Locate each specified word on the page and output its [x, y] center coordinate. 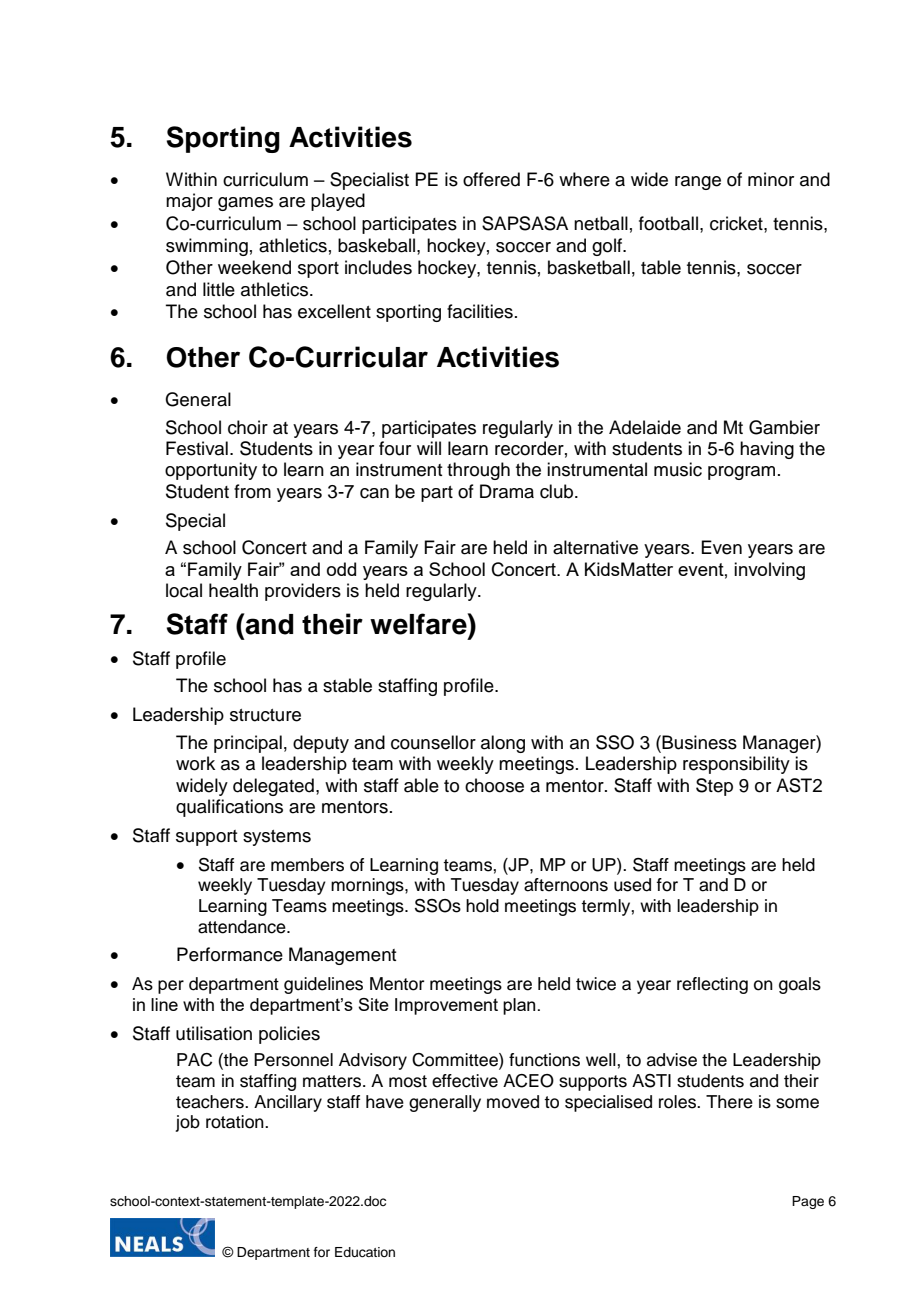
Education [365, 1252]
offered [491, 179]
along [503, 744]
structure [265, 715]
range [698, 183]
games [245, 204]
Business [699, 742]
